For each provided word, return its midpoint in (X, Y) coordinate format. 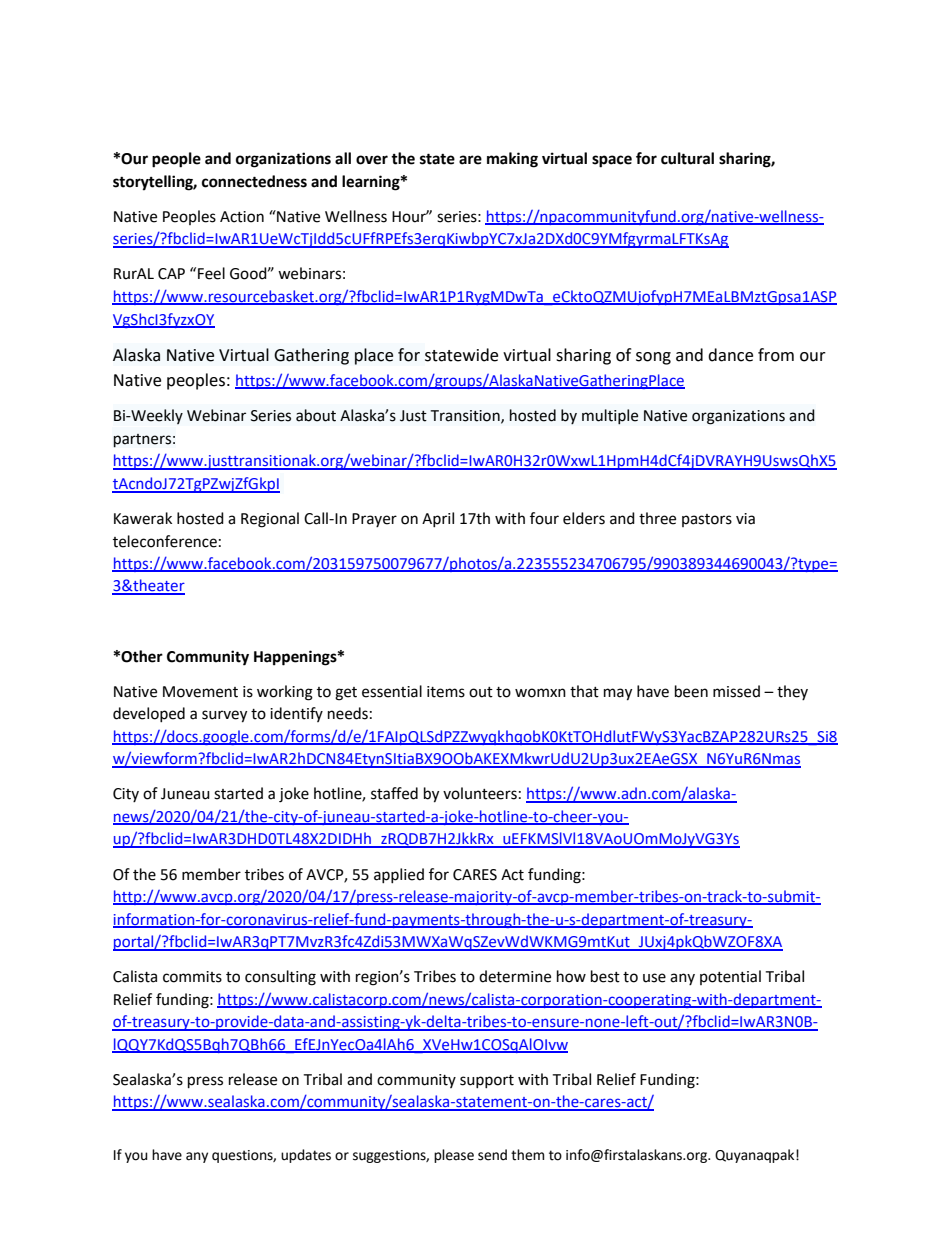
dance (730, 355)
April (438, 519)
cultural (687, 158)
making (512, 160)
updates (306, 1156)
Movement (200, 692)
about (316, 415)
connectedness (254, 181)
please (454, 1156)
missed (736, 691)
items (446, 692)
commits (192, 977)
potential (730, 977)
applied (399, 875)
